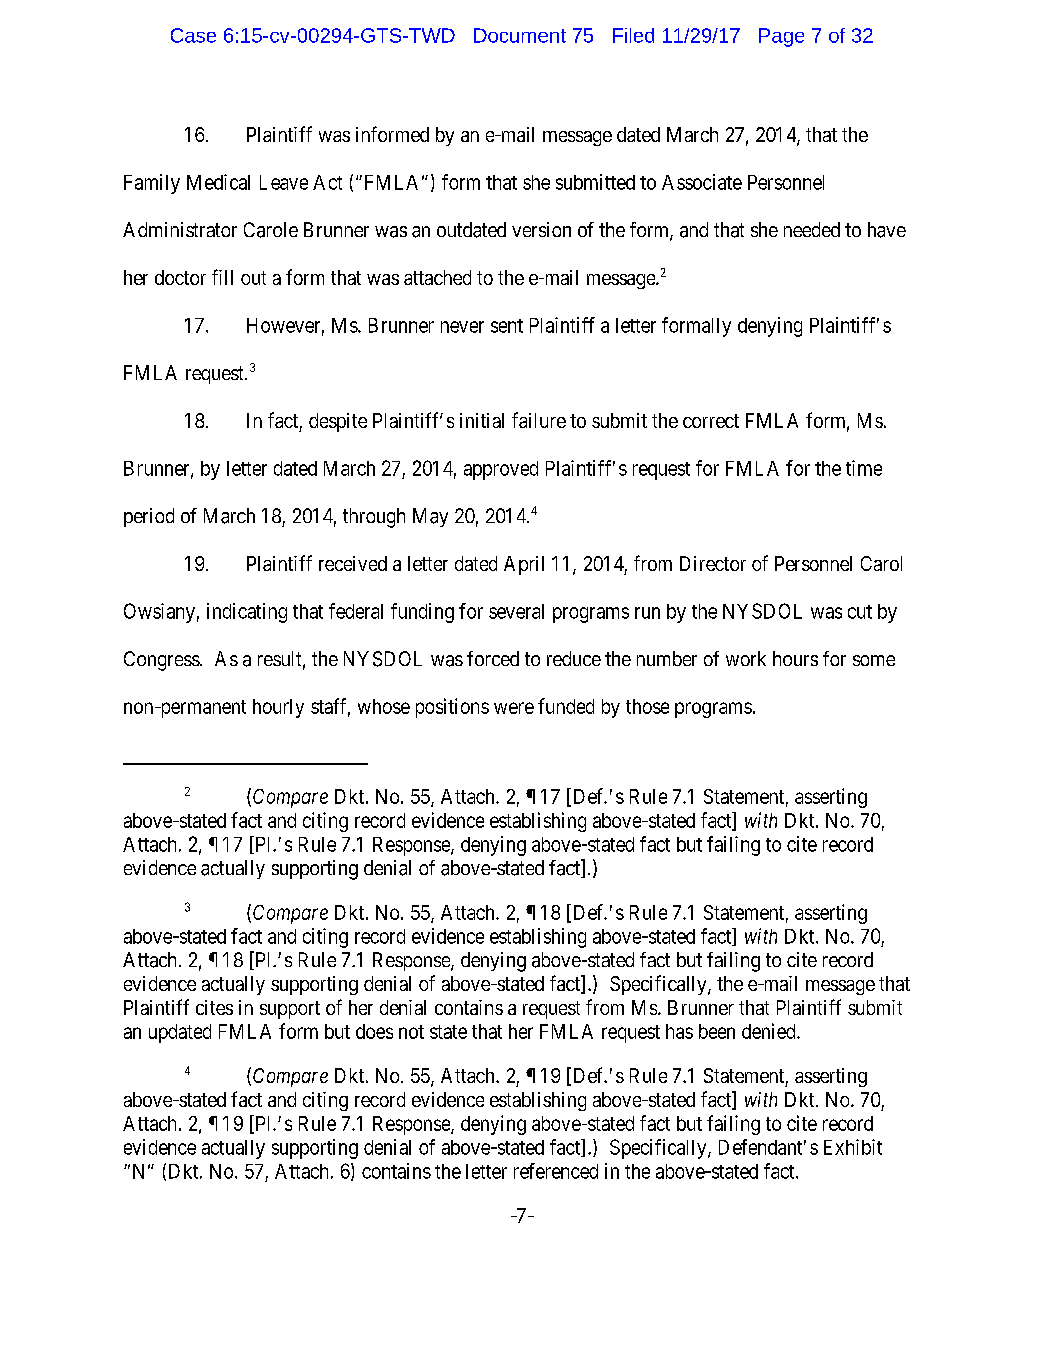 The image size is (1043, 1350). What do you see at coordinates (516, 611) in the image?
I see `several` at bounding box center [516, 611].
